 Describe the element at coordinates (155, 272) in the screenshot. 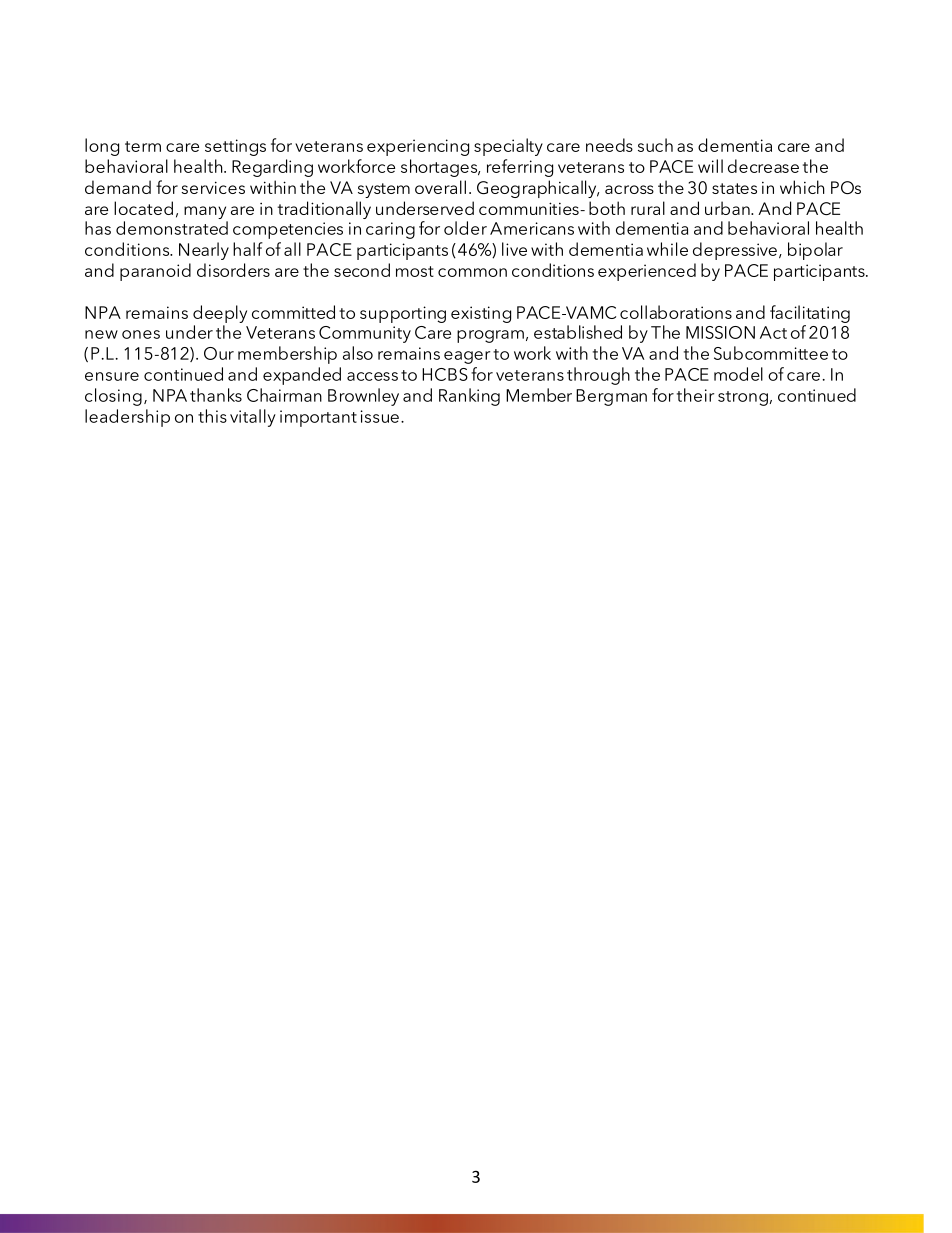

I see `paranoid` at that location.
